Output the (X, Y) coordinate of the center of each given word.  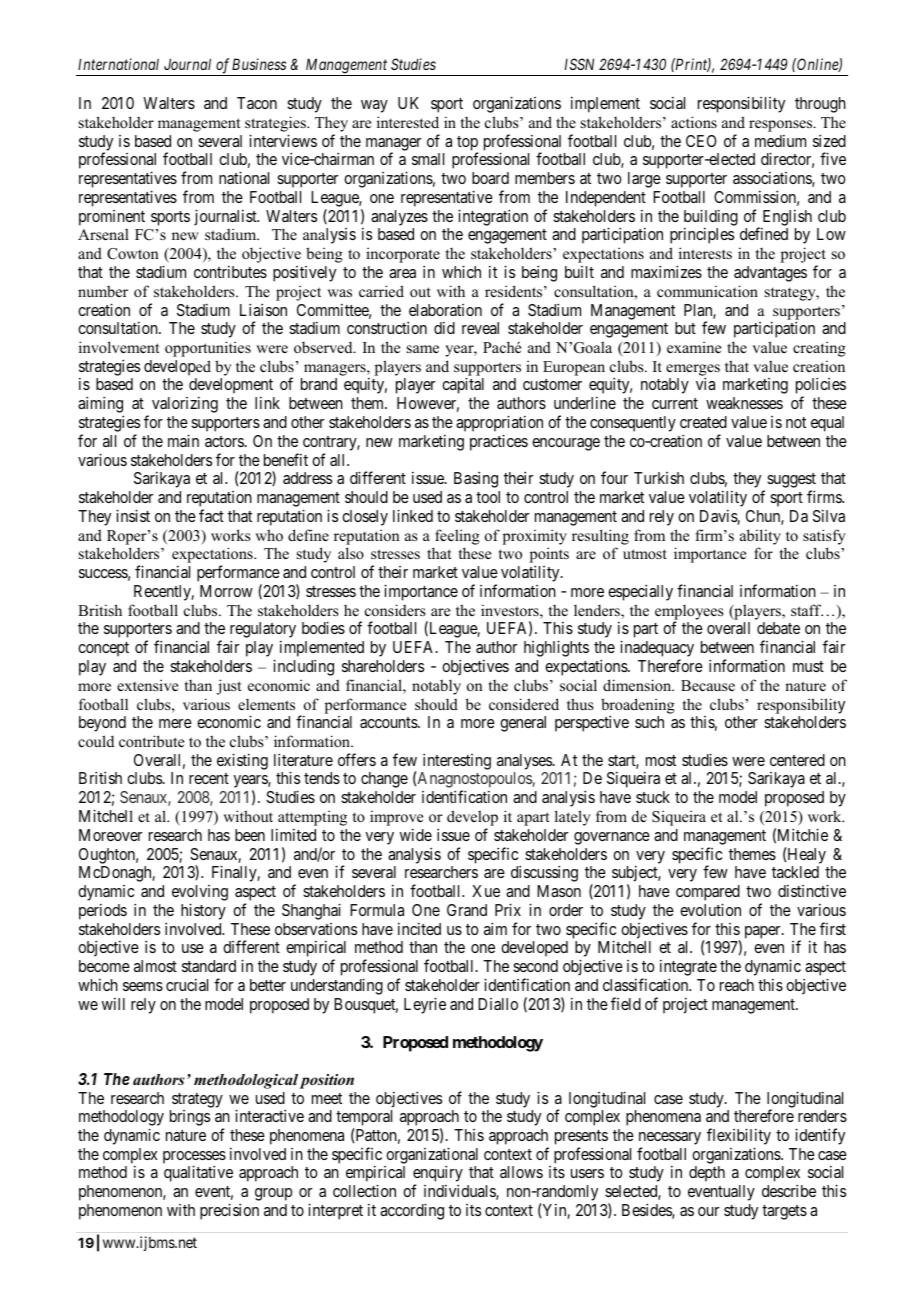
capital (463, 385)
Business (259, 64)
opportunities (208, 349)
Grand (467, 910)
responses (782, 126)
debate (778, 628)
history (203, 911)
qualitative (198, 1173)
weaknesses (744, 403)
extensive (147, 685)
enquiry (438, 1175)
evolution (710, 909)
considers (395, 610)
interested (408, 122)
